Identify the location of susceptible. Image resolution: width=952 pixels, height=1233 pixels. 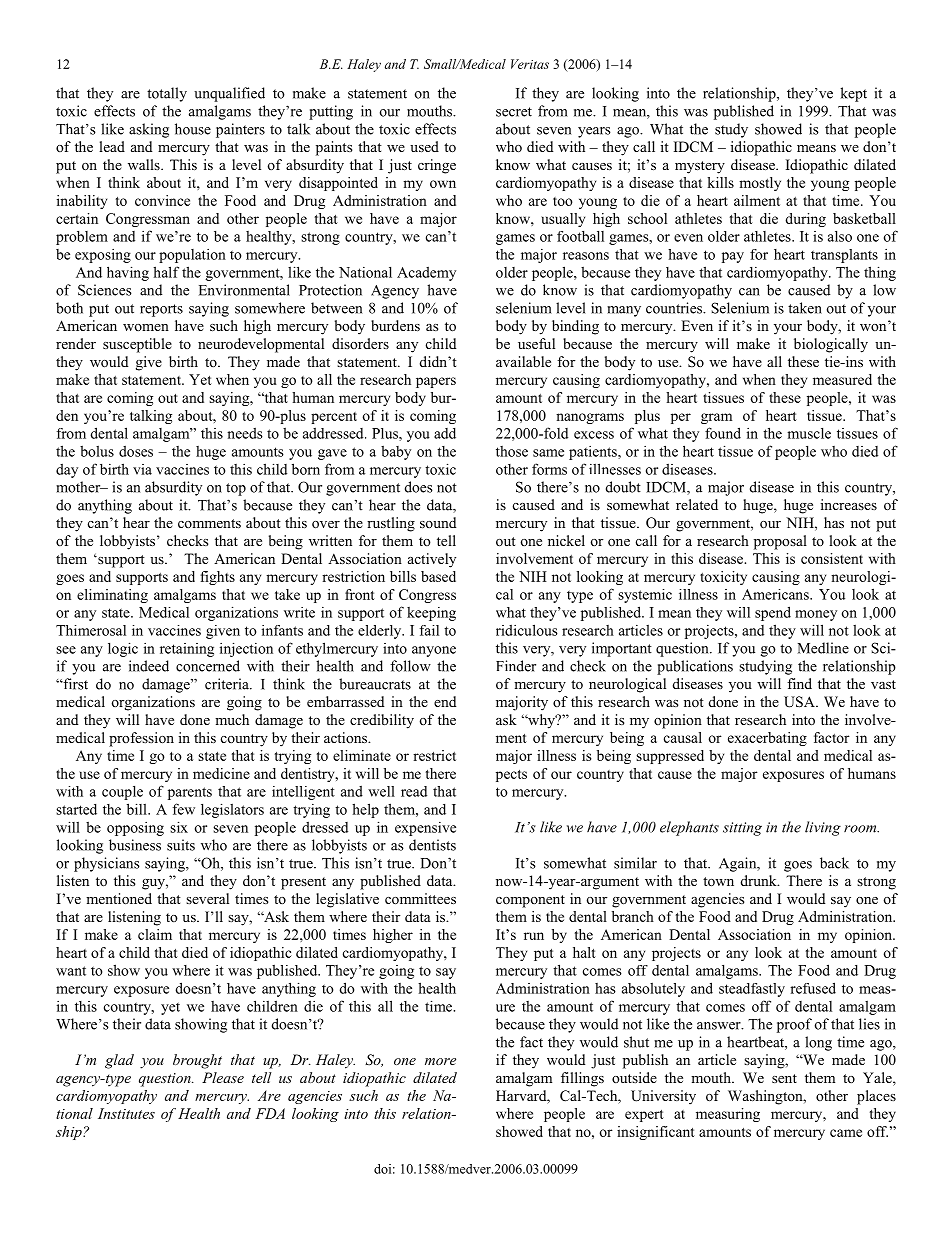
(137, 345).
